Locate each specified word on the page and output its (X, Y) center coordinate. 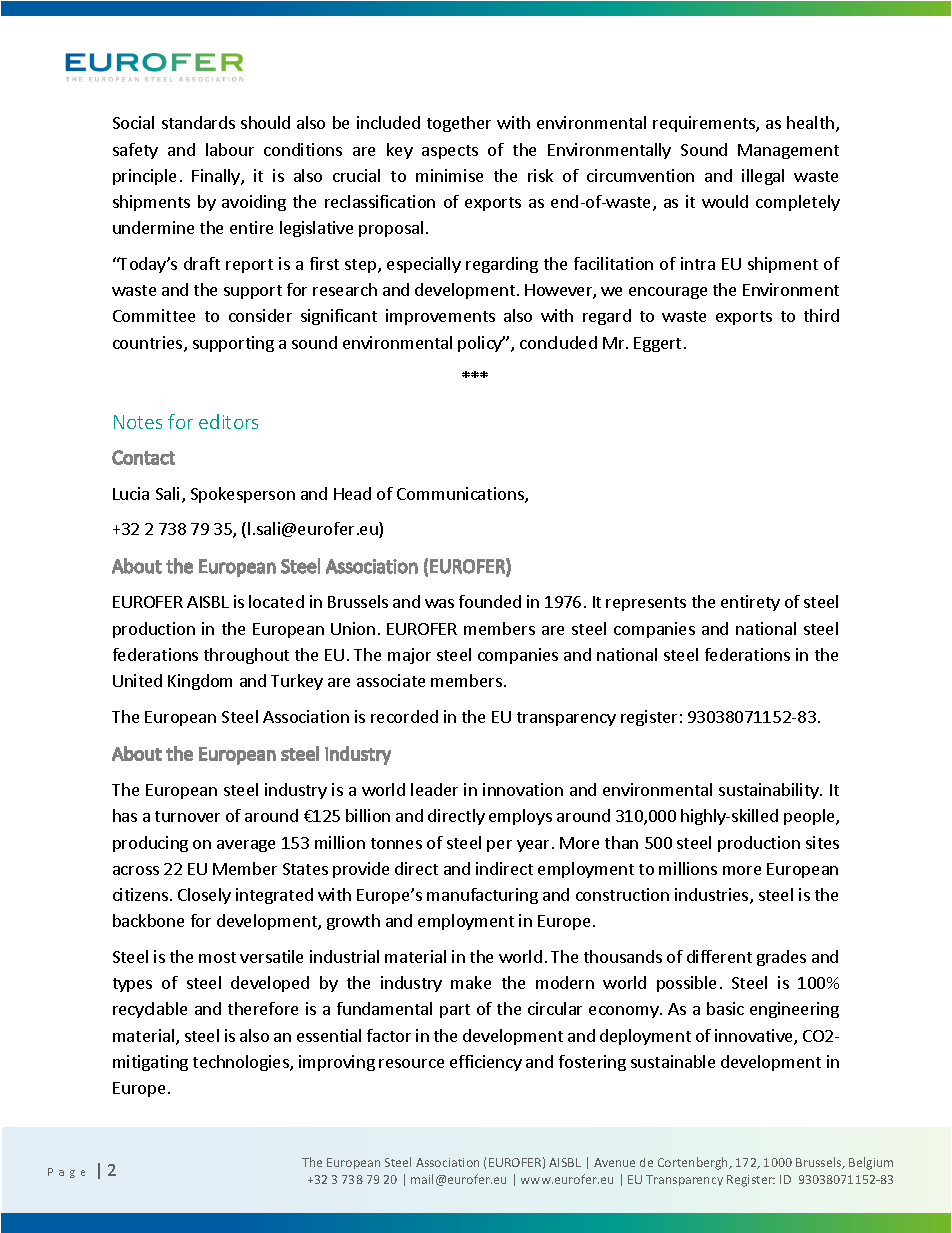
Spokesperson (243, 495)
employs (520, 817)
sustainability (770, 791)
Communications (461, 495)
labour (230, 149)
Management (788, 151)
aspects (450, 152)
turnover (187, 816)
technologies (242, 1063)
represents (646, 604)
